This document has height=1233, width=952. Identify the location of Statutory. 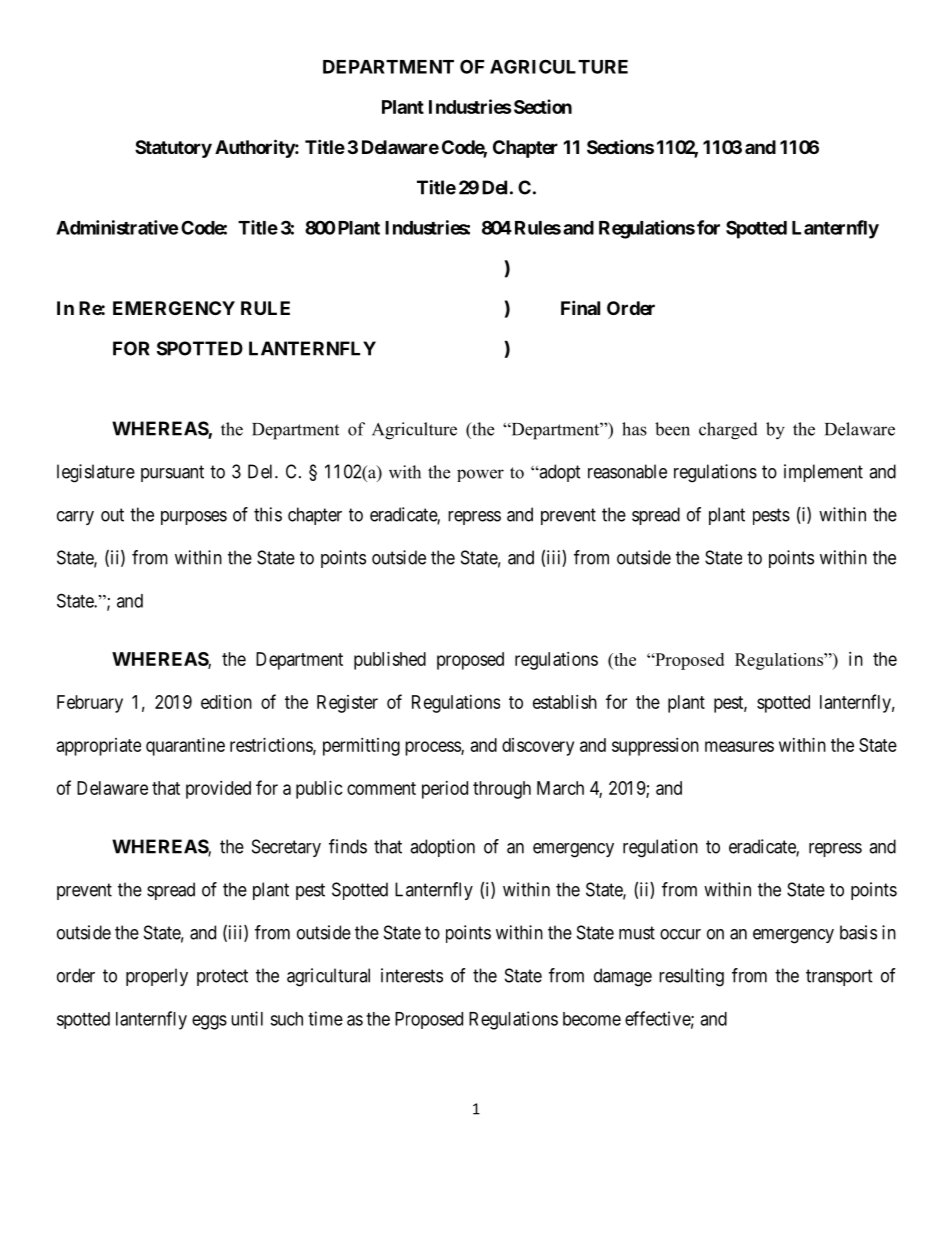
(173, 149).
